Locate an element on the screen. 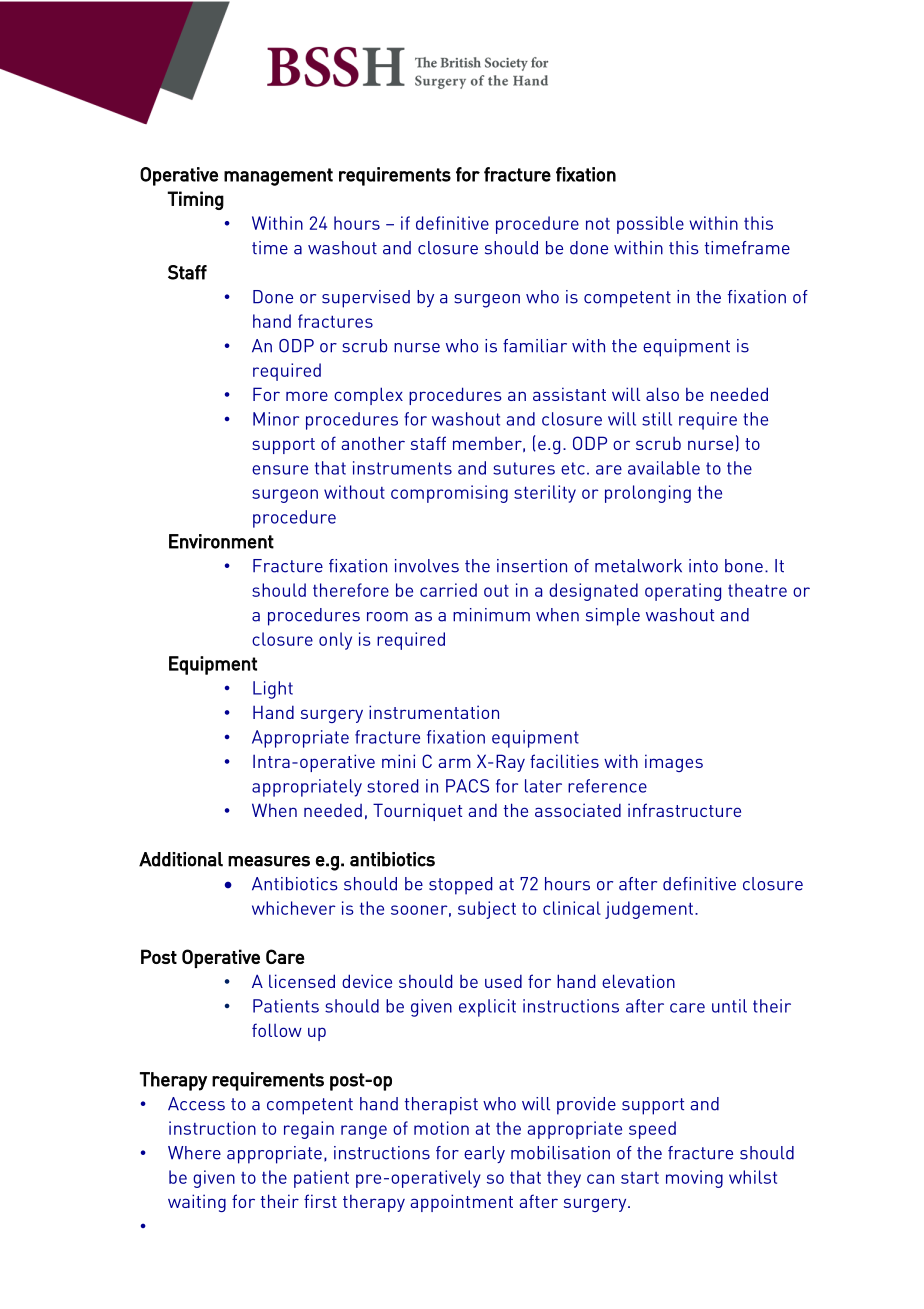 This screenshot has height=1309, width=924. instrumentation is located at coordinates (434, 712).
